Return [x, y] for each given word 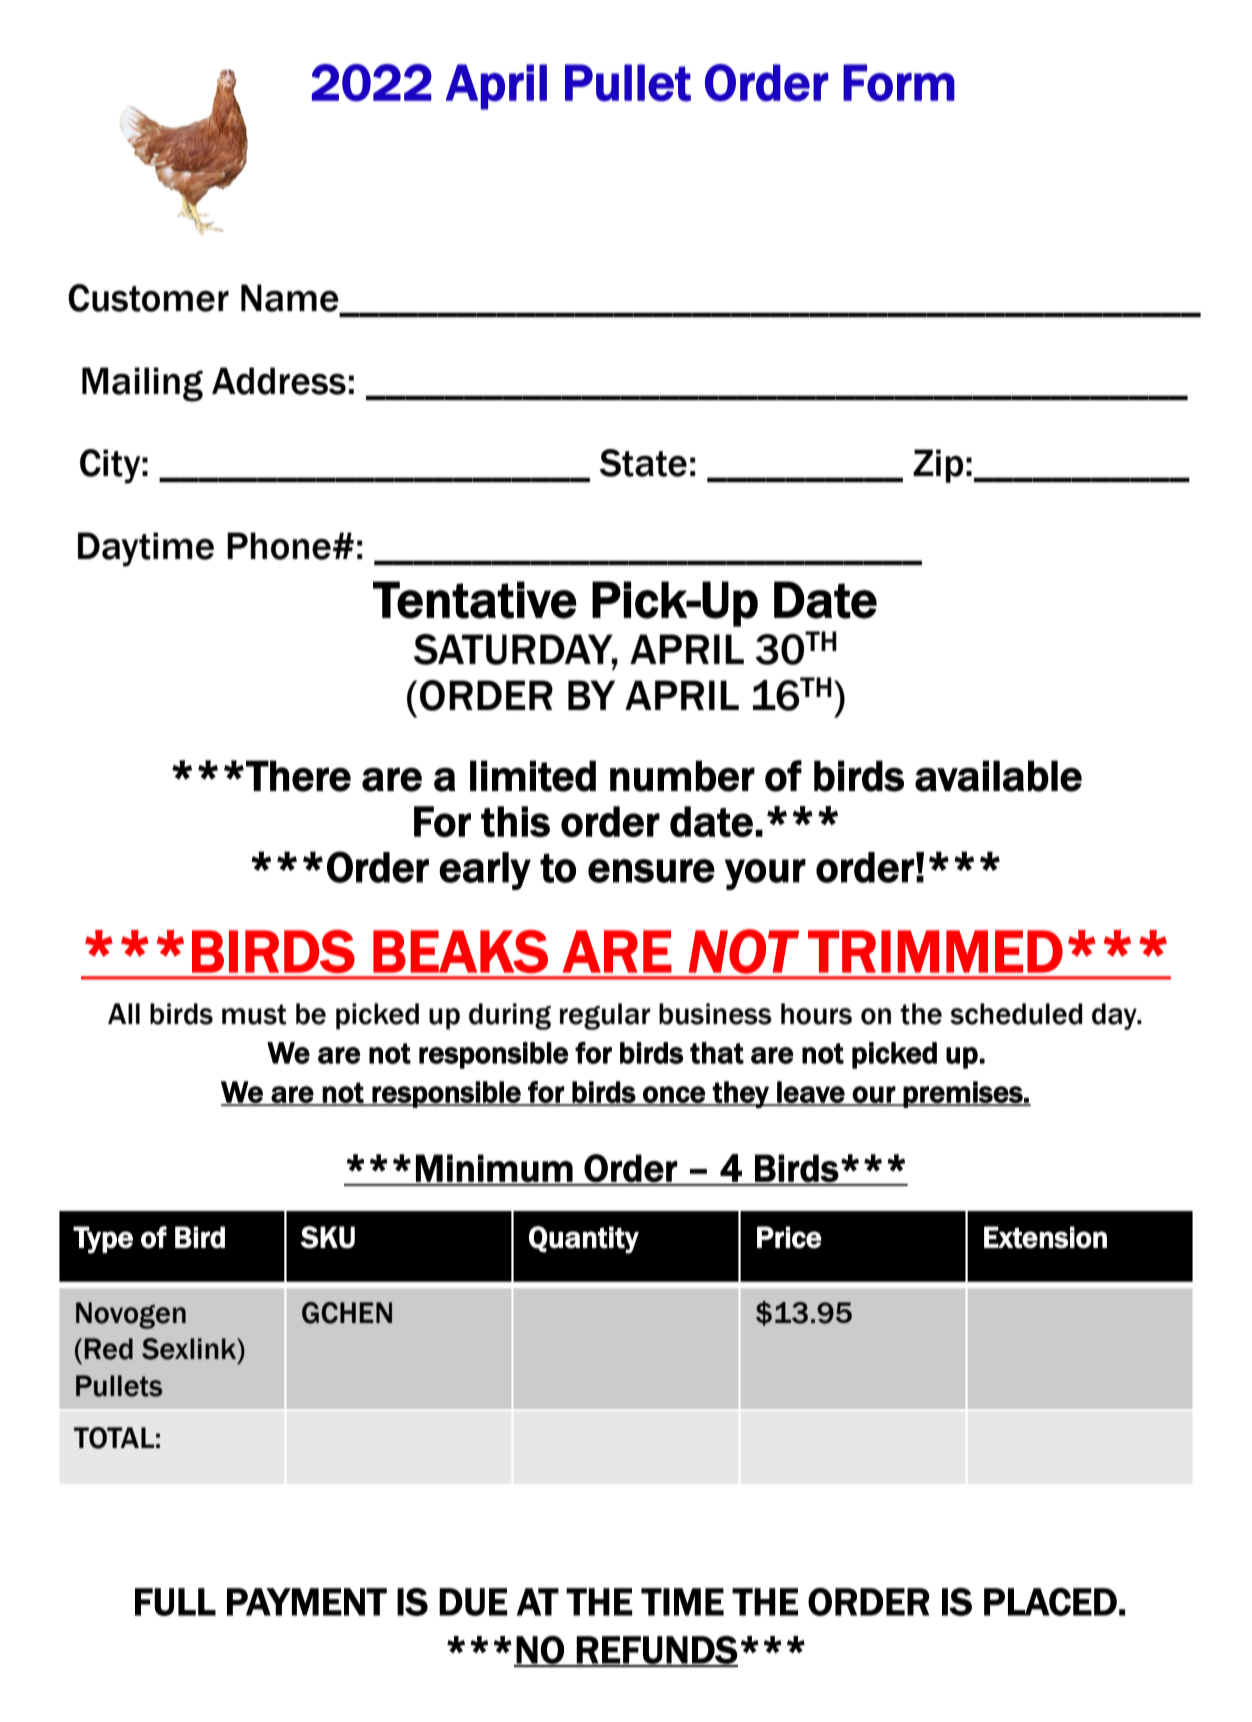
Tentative [475, 600]
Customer [148, 298]
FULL [175, 1602]
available [998, 776]
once [674, 1095]
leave [811, 1093]
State [643, 463]
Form [899, 83]
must [254, 1014]
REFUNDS [656, 1651]
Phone [279, 546]
